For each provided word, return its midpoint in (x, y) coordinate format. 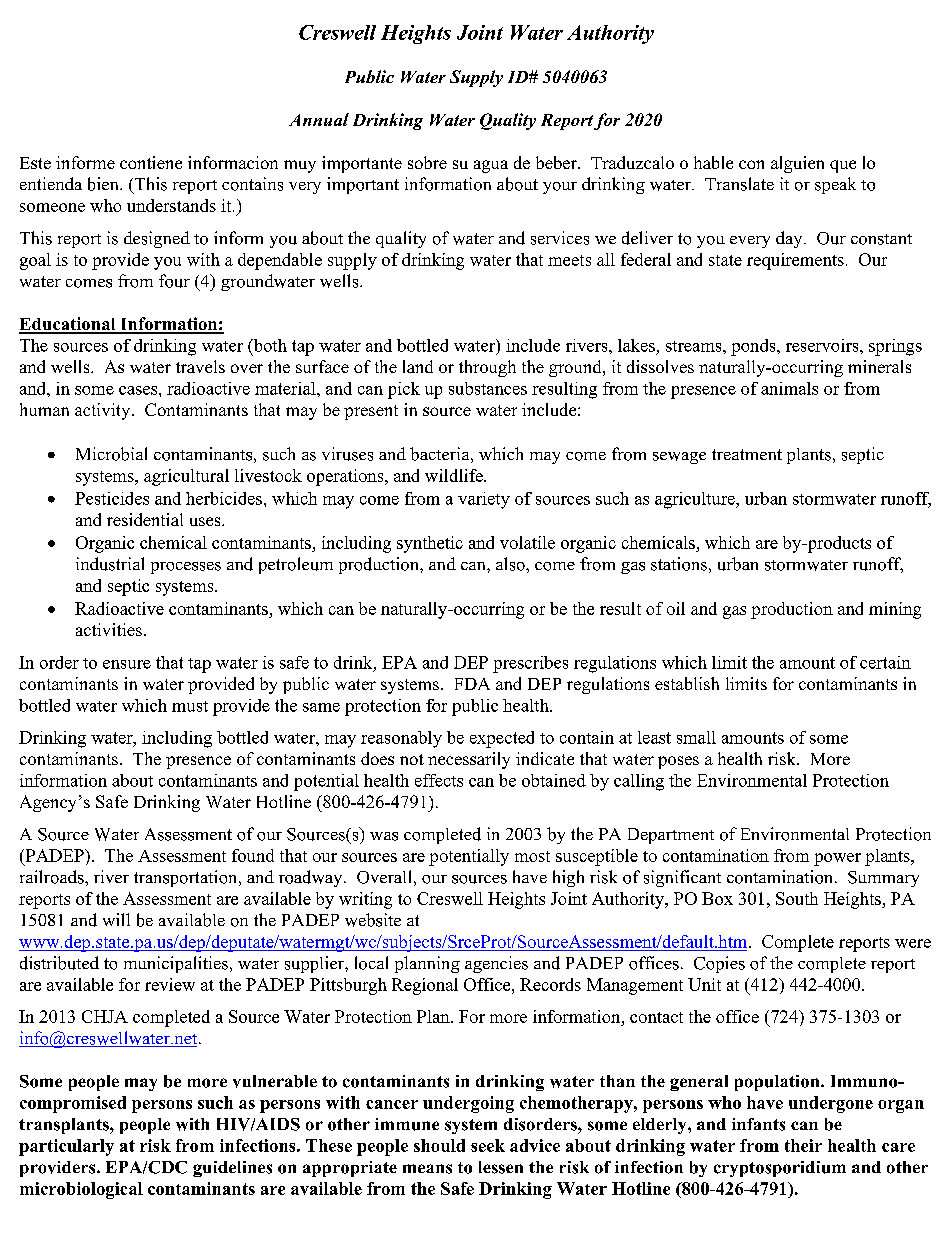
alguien (797, 164)
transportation (187, 878)
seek (488, 1145)
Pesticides (112, 498)
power (837, 859)
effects (439, 780)
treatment (747, 454)
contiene (151, 162)
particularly (66, 1147)
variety (484, 500)
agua (491, 166)
